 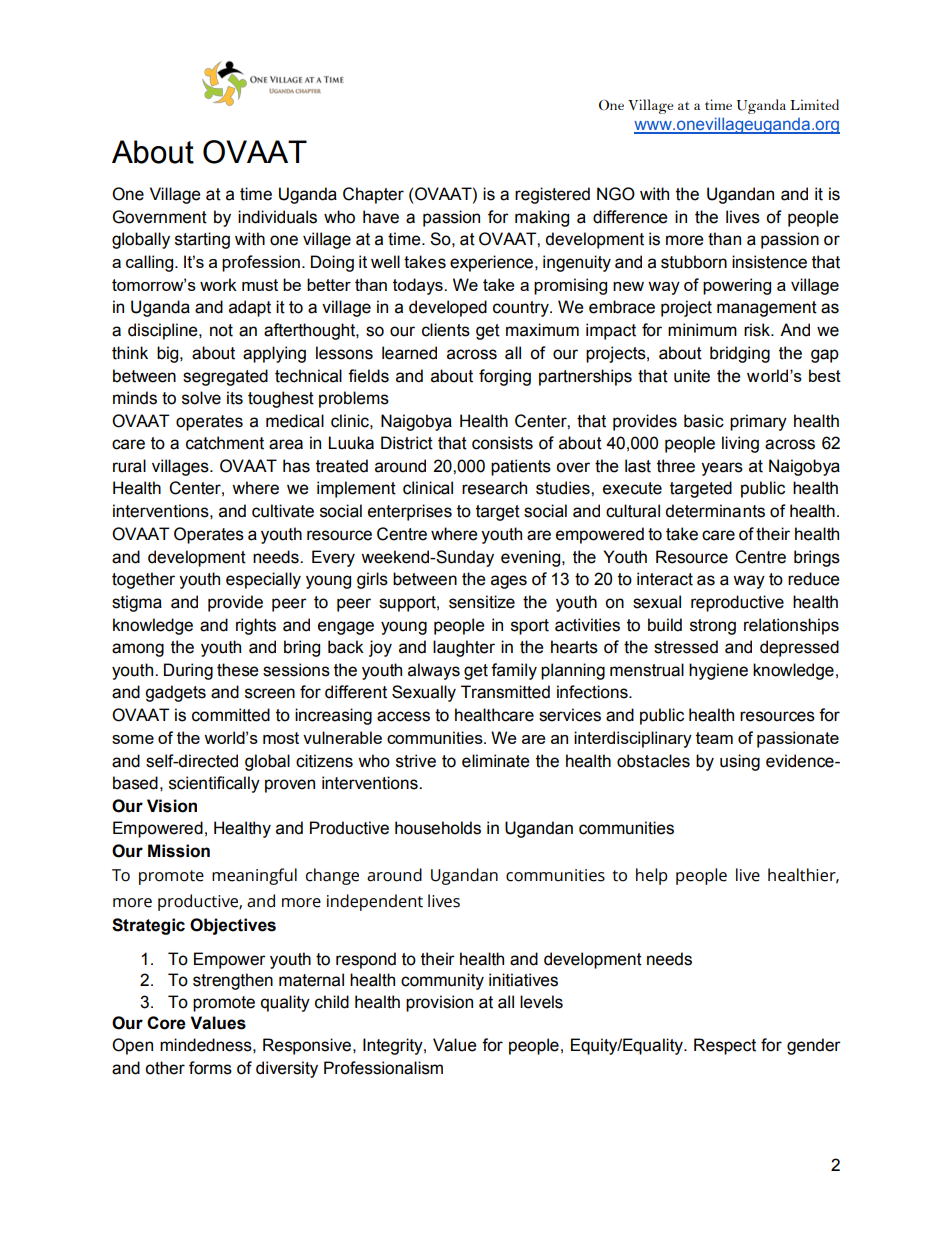 I want to click on individuals, so click(x=277, y=217).
